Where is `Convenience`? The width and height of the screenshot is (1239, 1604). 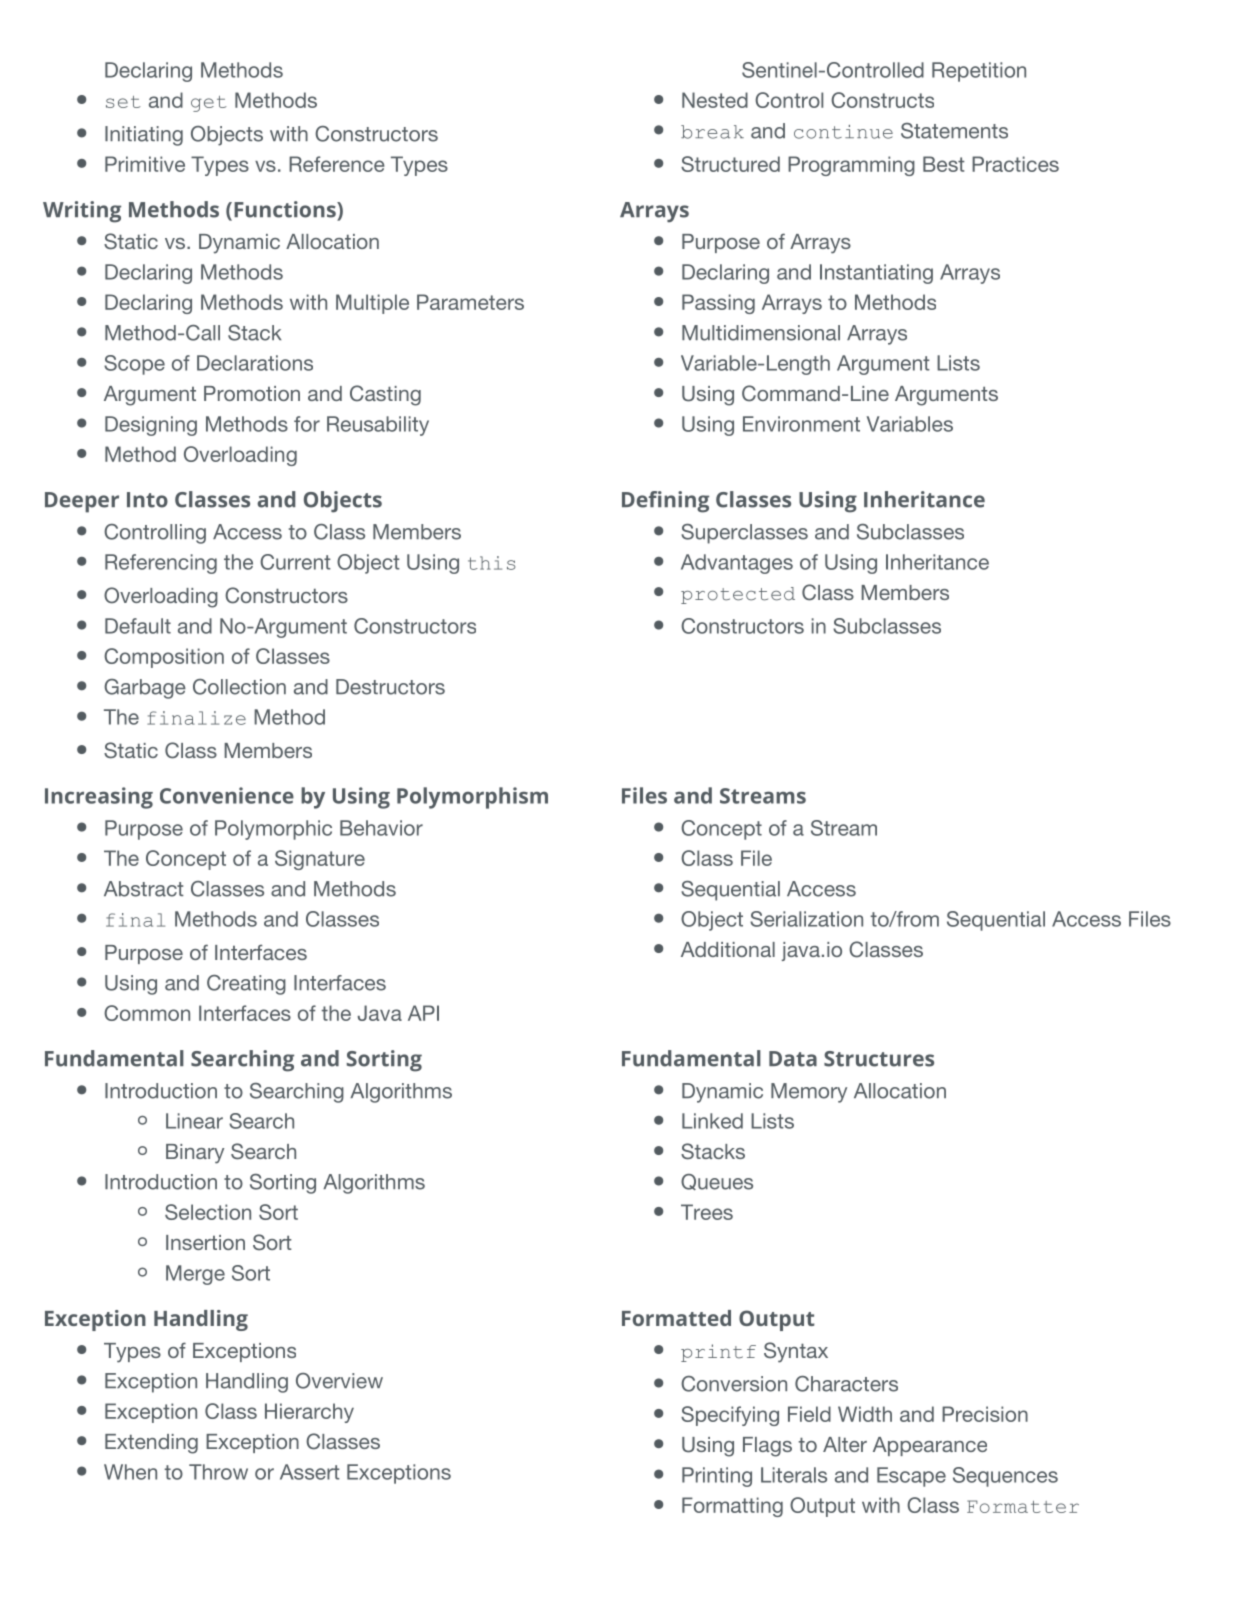
Convenience is located at coordinates (227, 795).
